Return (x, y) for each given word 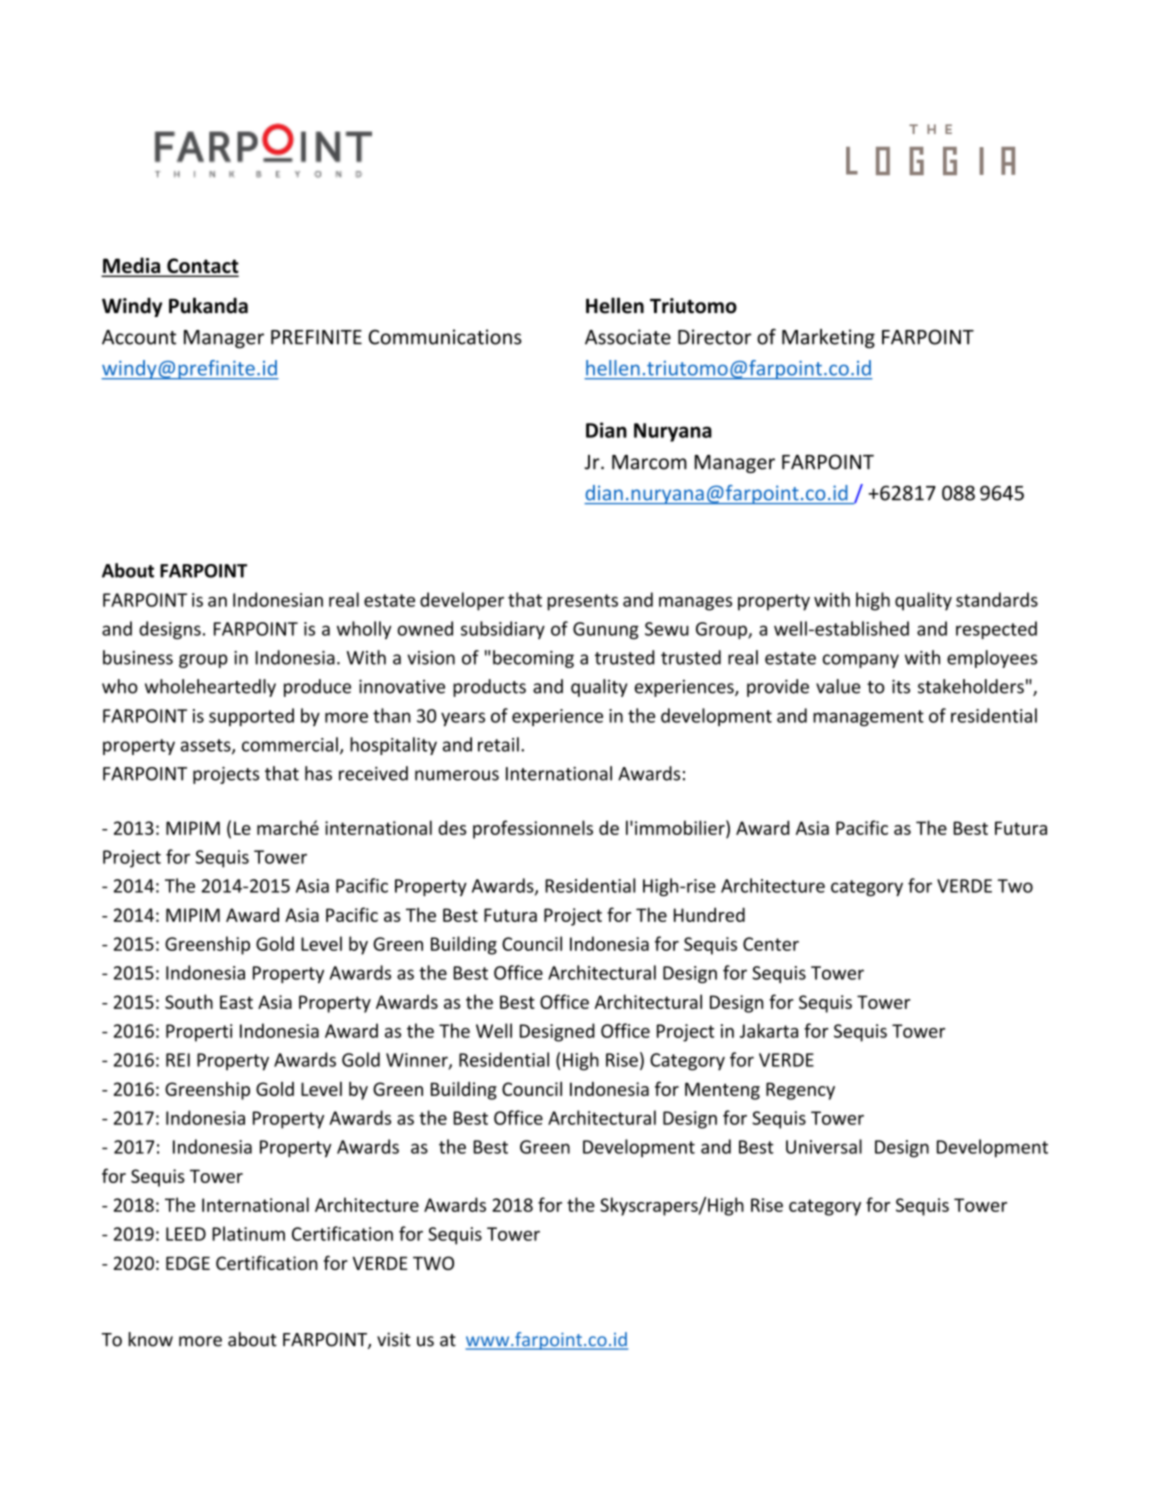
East (236, 1002)
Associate (628, 337)
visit (394, 1339)
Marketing (828, 339)
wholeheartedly (210, 688)
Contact (202, 267)
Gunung (606, 630)
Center (771, 944)
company (861, 661)
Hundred (709, 914)
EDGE (188, 1263)
